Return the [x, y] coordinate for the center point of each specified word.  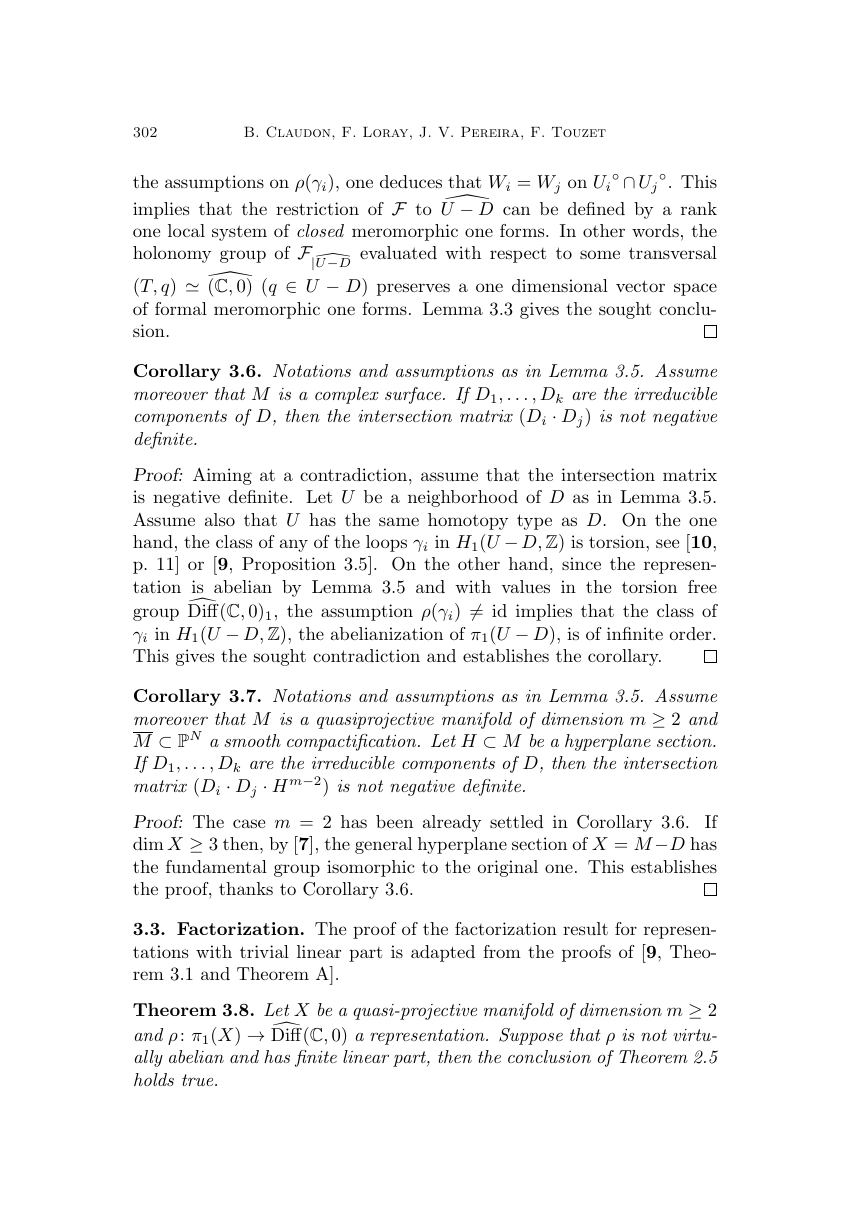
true [199, 1080]
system [239, 233]
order [692, 633]
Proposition [289, 565]
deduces [411, 181]
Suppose [531, 1036]
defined [596, 208]
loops [386, 543]
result [585, 928]
